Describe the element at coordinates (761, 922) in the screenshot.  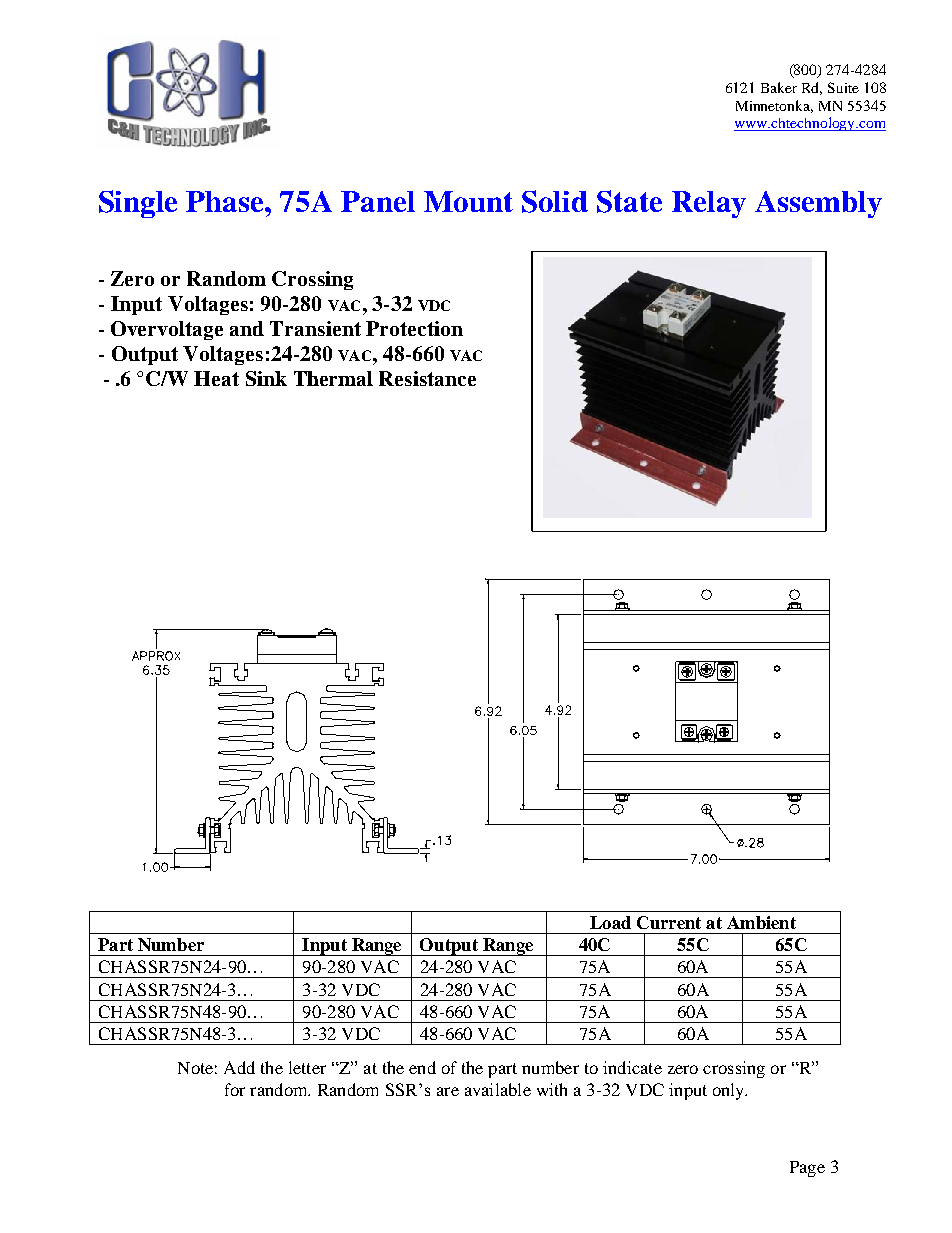
I see `Ambient` at that location.
